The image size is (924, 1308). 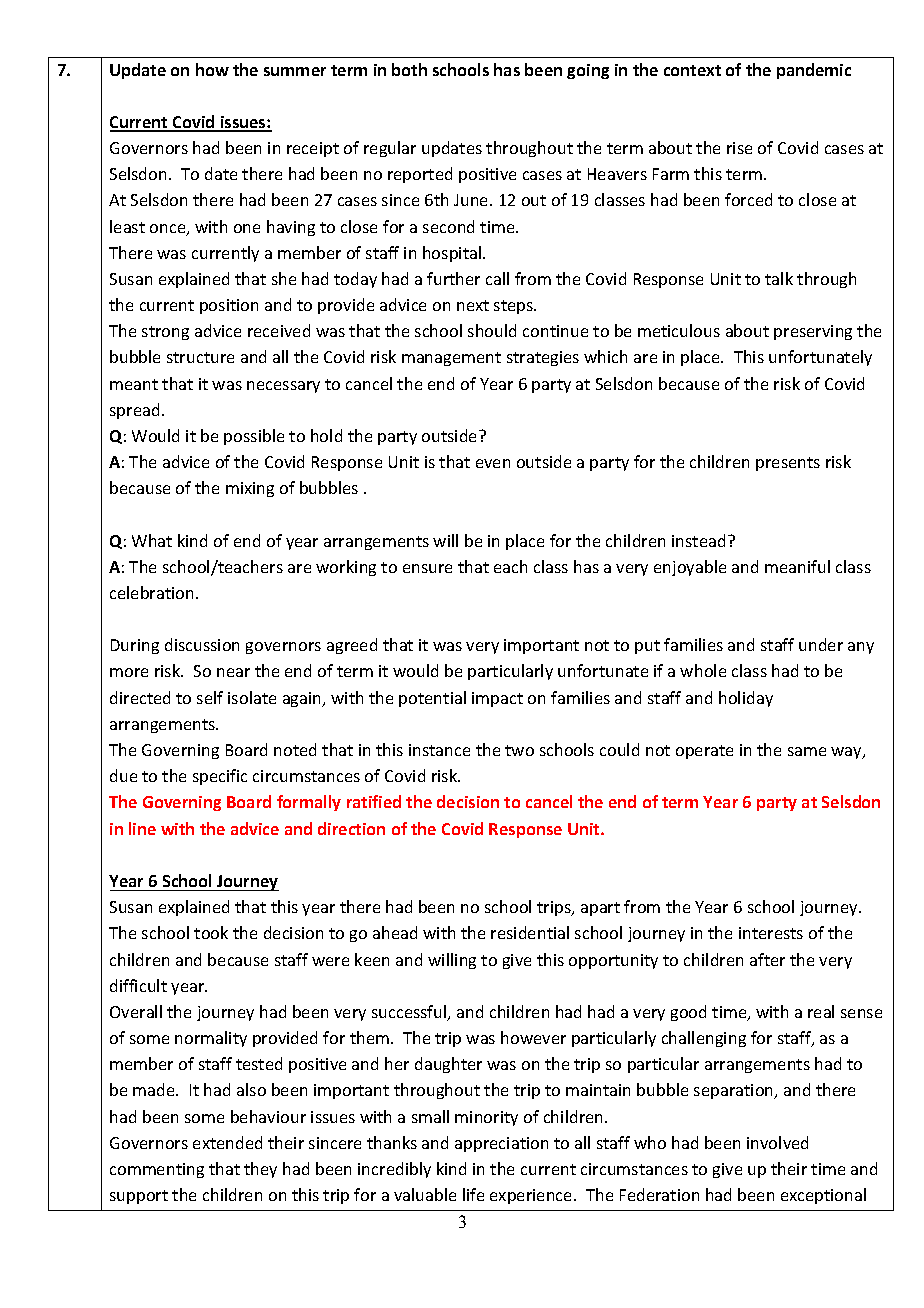 I want to click on under, so click(x=821, y=644).
